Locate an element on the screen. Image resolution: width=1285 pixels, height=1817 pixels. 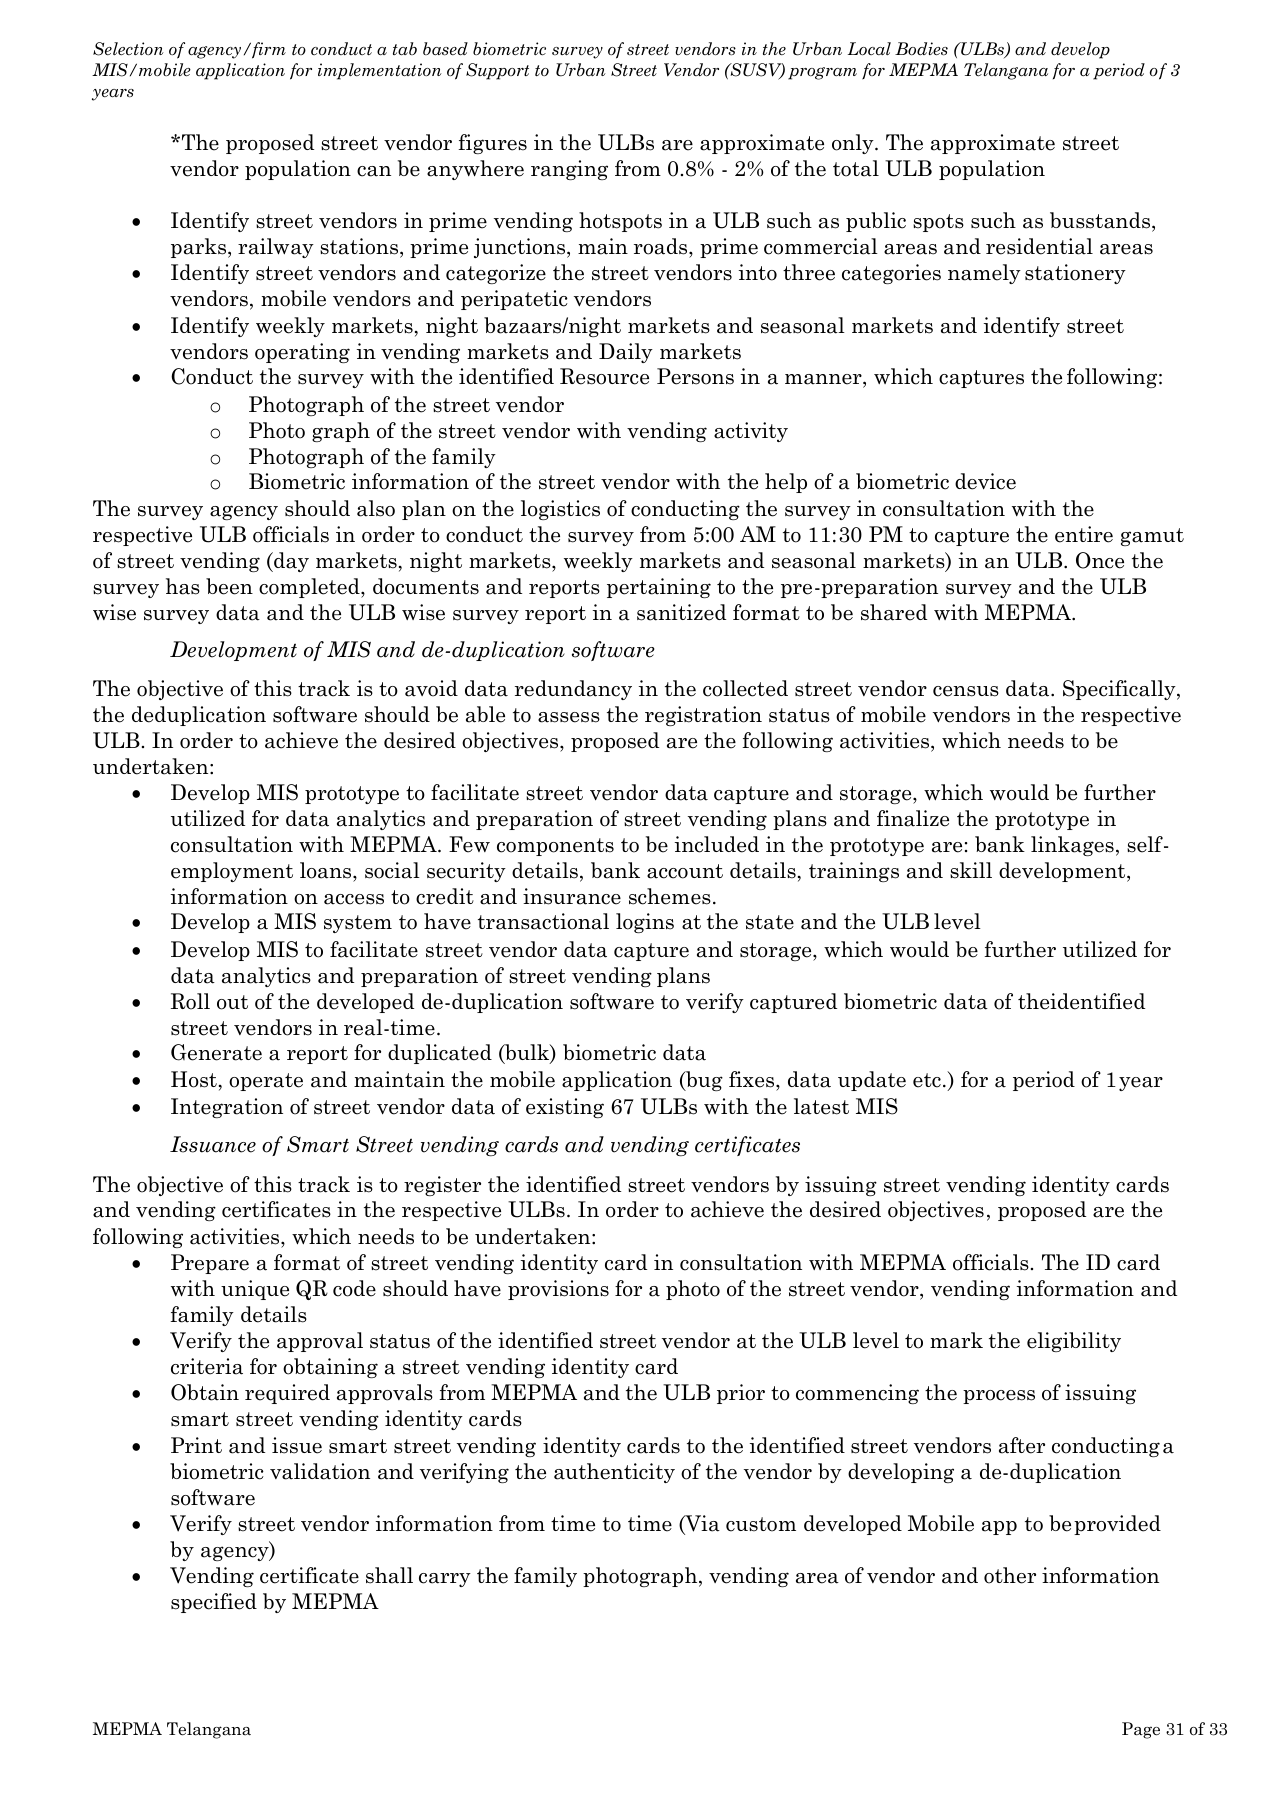
census is located at coordinates (966, 691).
